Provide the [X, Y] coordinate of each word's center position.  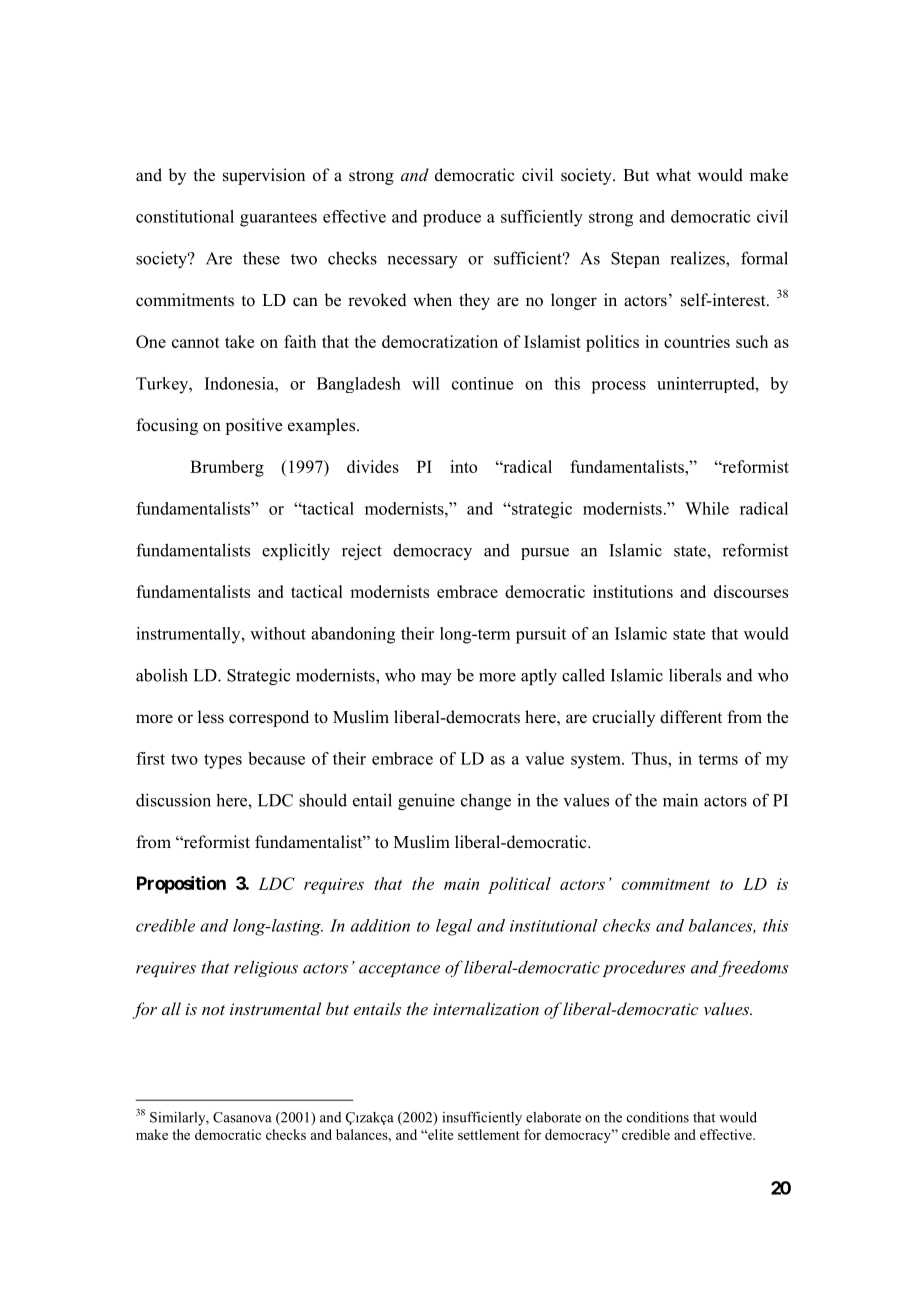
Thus [650, 758]
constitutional [185, 216]
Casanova [242, 1117]
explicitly [296, 551]
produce [452, 218]
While [707, 508]
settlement [489, 1134]
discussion [173, 800]
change [486, 801]
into [463, 466]
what [673, 174]
